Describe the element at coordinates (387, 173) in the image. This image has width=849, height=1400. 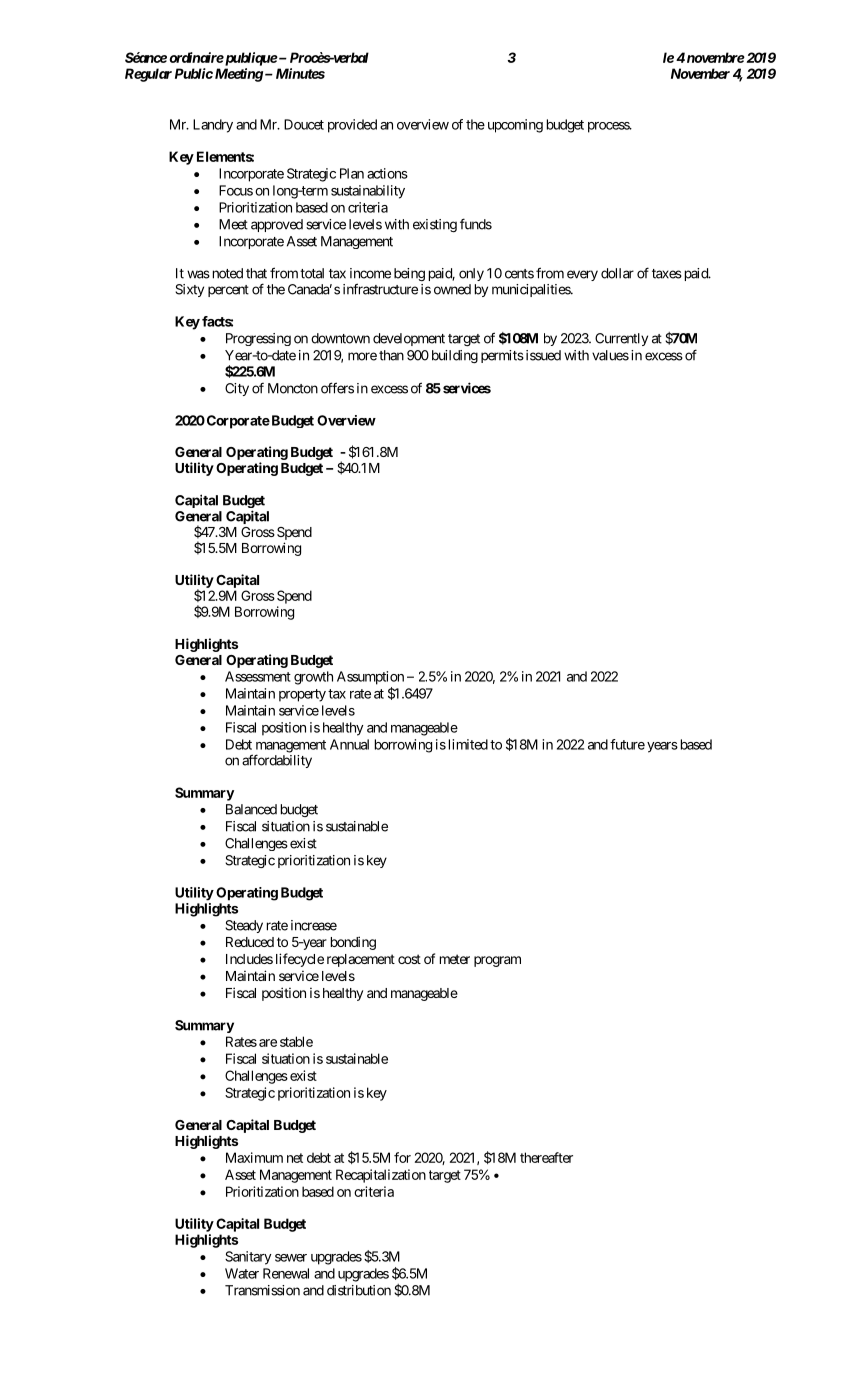
I see `actions` at that location.
